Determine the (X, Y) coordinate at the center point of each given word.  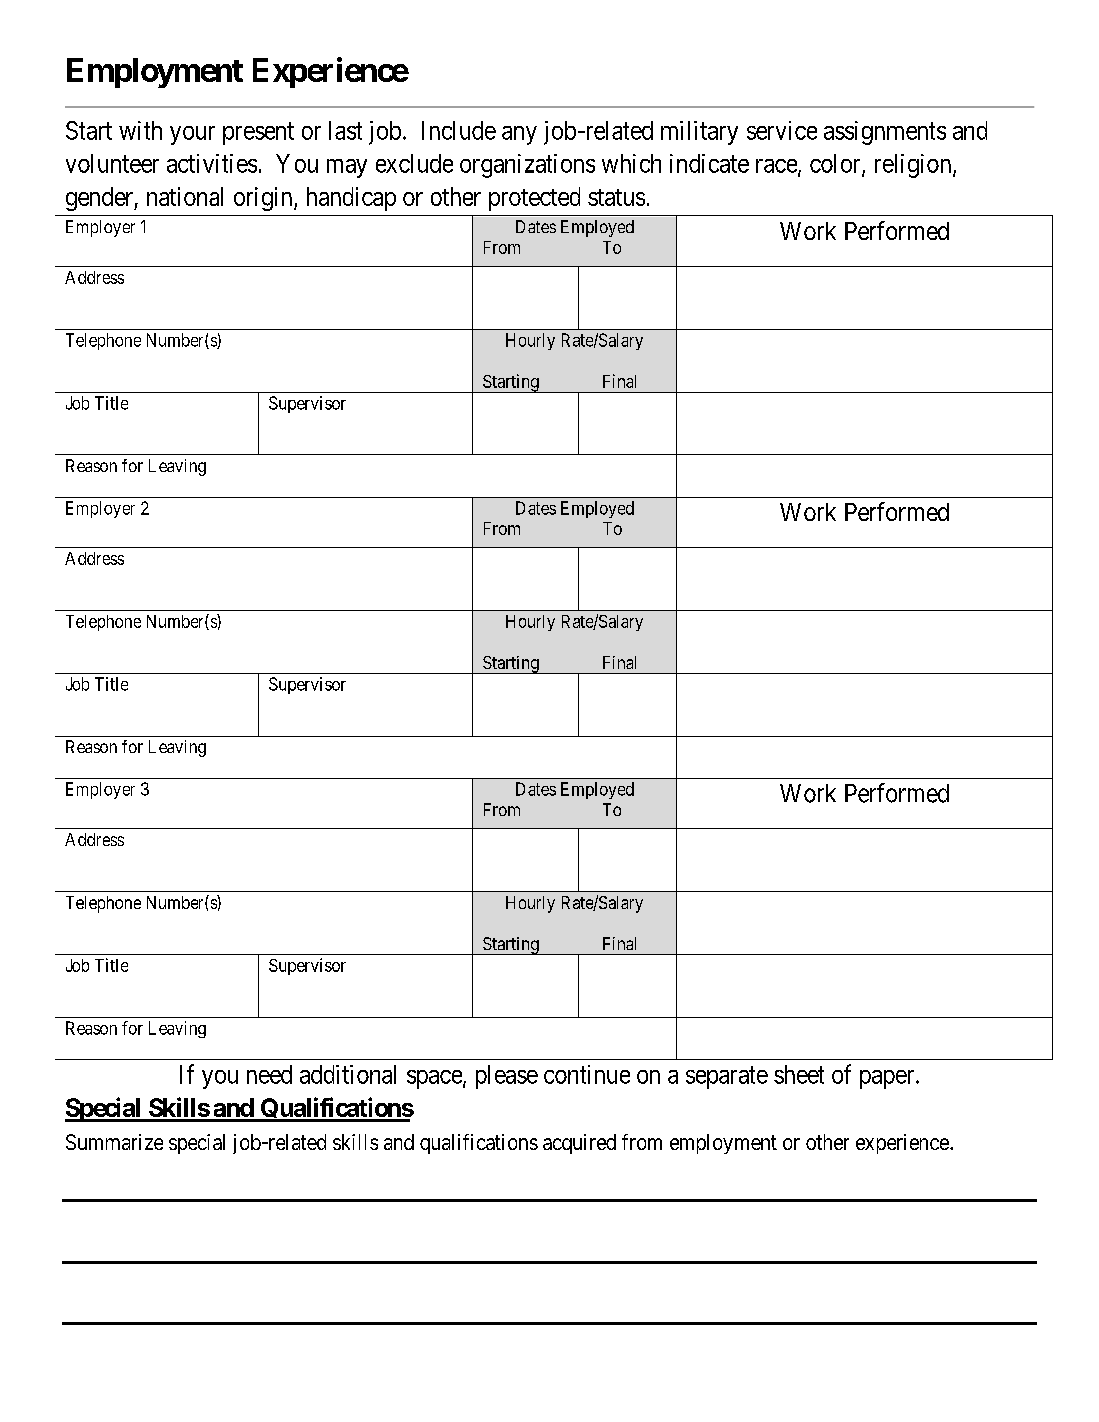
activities (212, 163)
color (836, 164)
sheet (799, 1074)
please (507, 1077)
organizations (527, 166)
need (269, 1074)
